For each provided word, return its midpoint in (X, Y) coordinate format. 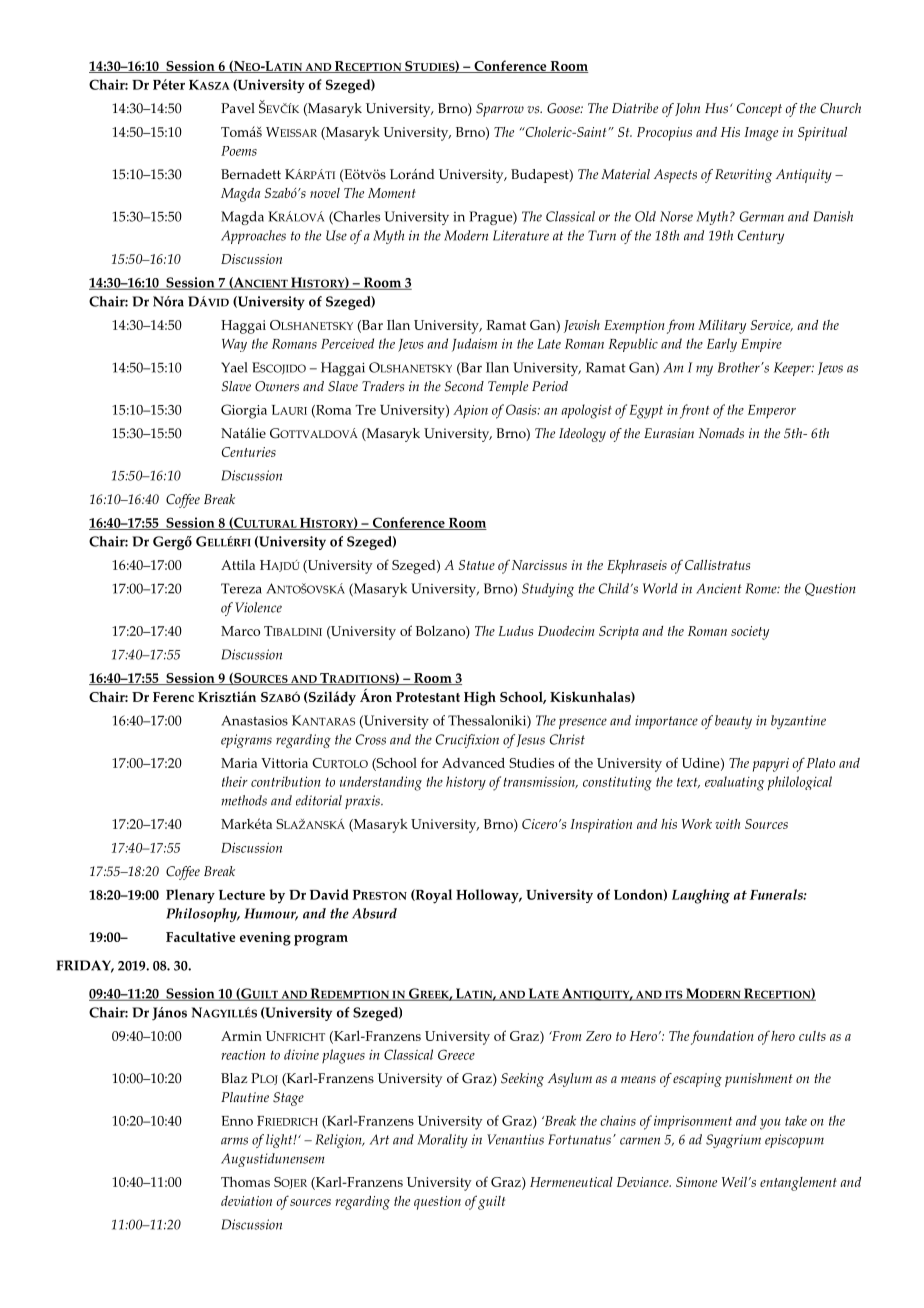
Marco (240, 631)
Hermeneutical (571, 1182)
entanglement (798, 1184)
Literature (521, 235)
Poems (239, 151)
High (480, 698)
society (750, 633)
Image (761, 134)
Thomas (245, 1181)
